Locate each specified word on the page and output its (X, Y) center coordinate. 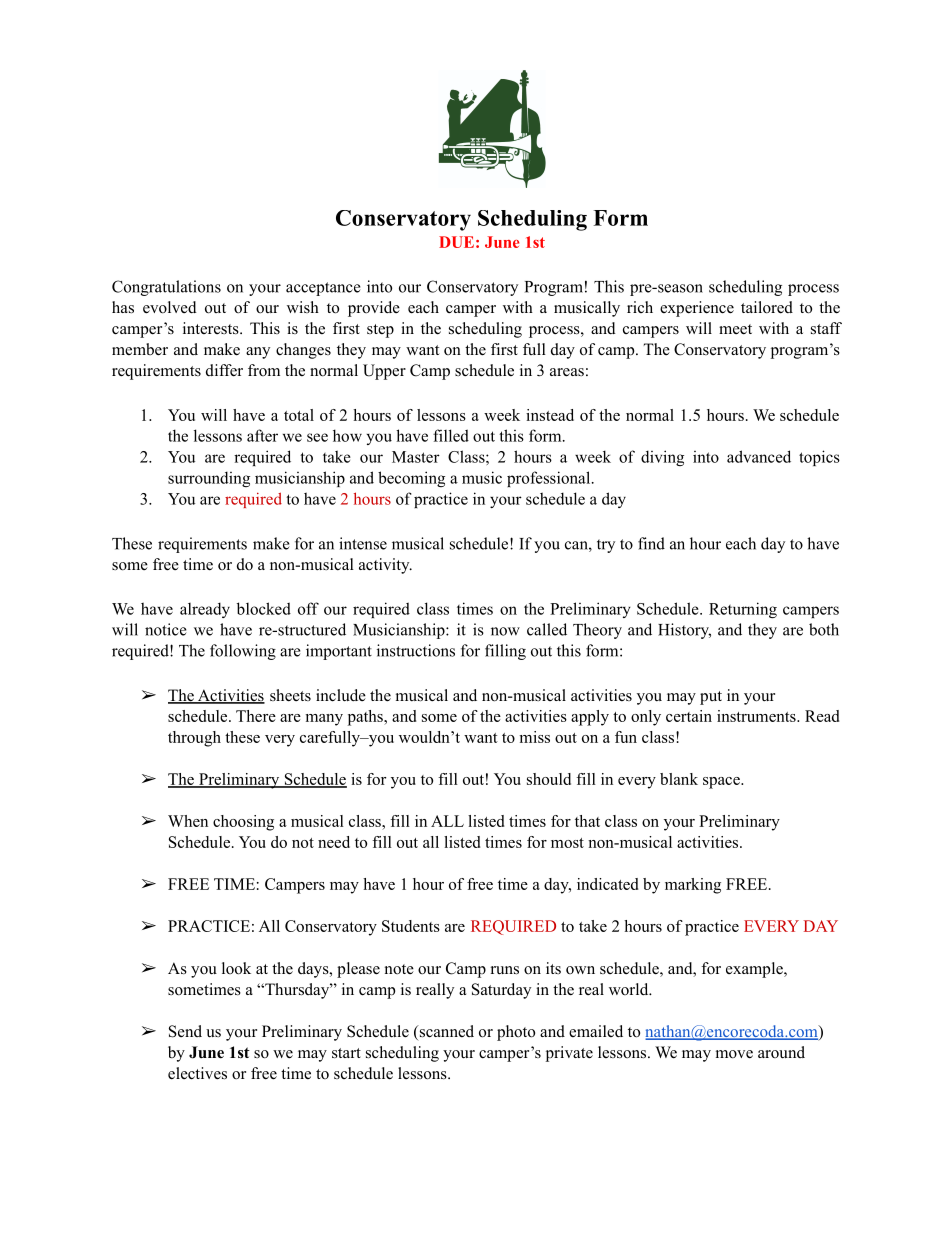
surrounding (209, 479)
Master (416, 457)
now (505, 631)
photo (516, 1033)
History (684, 631)
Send (185, 1031)
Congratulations (166, 288)
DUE (456, 242)
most (567, 843)
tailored (767, 307)
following (243, 652)
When (188, 821)
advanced (759, 456)
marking (693, 886)
